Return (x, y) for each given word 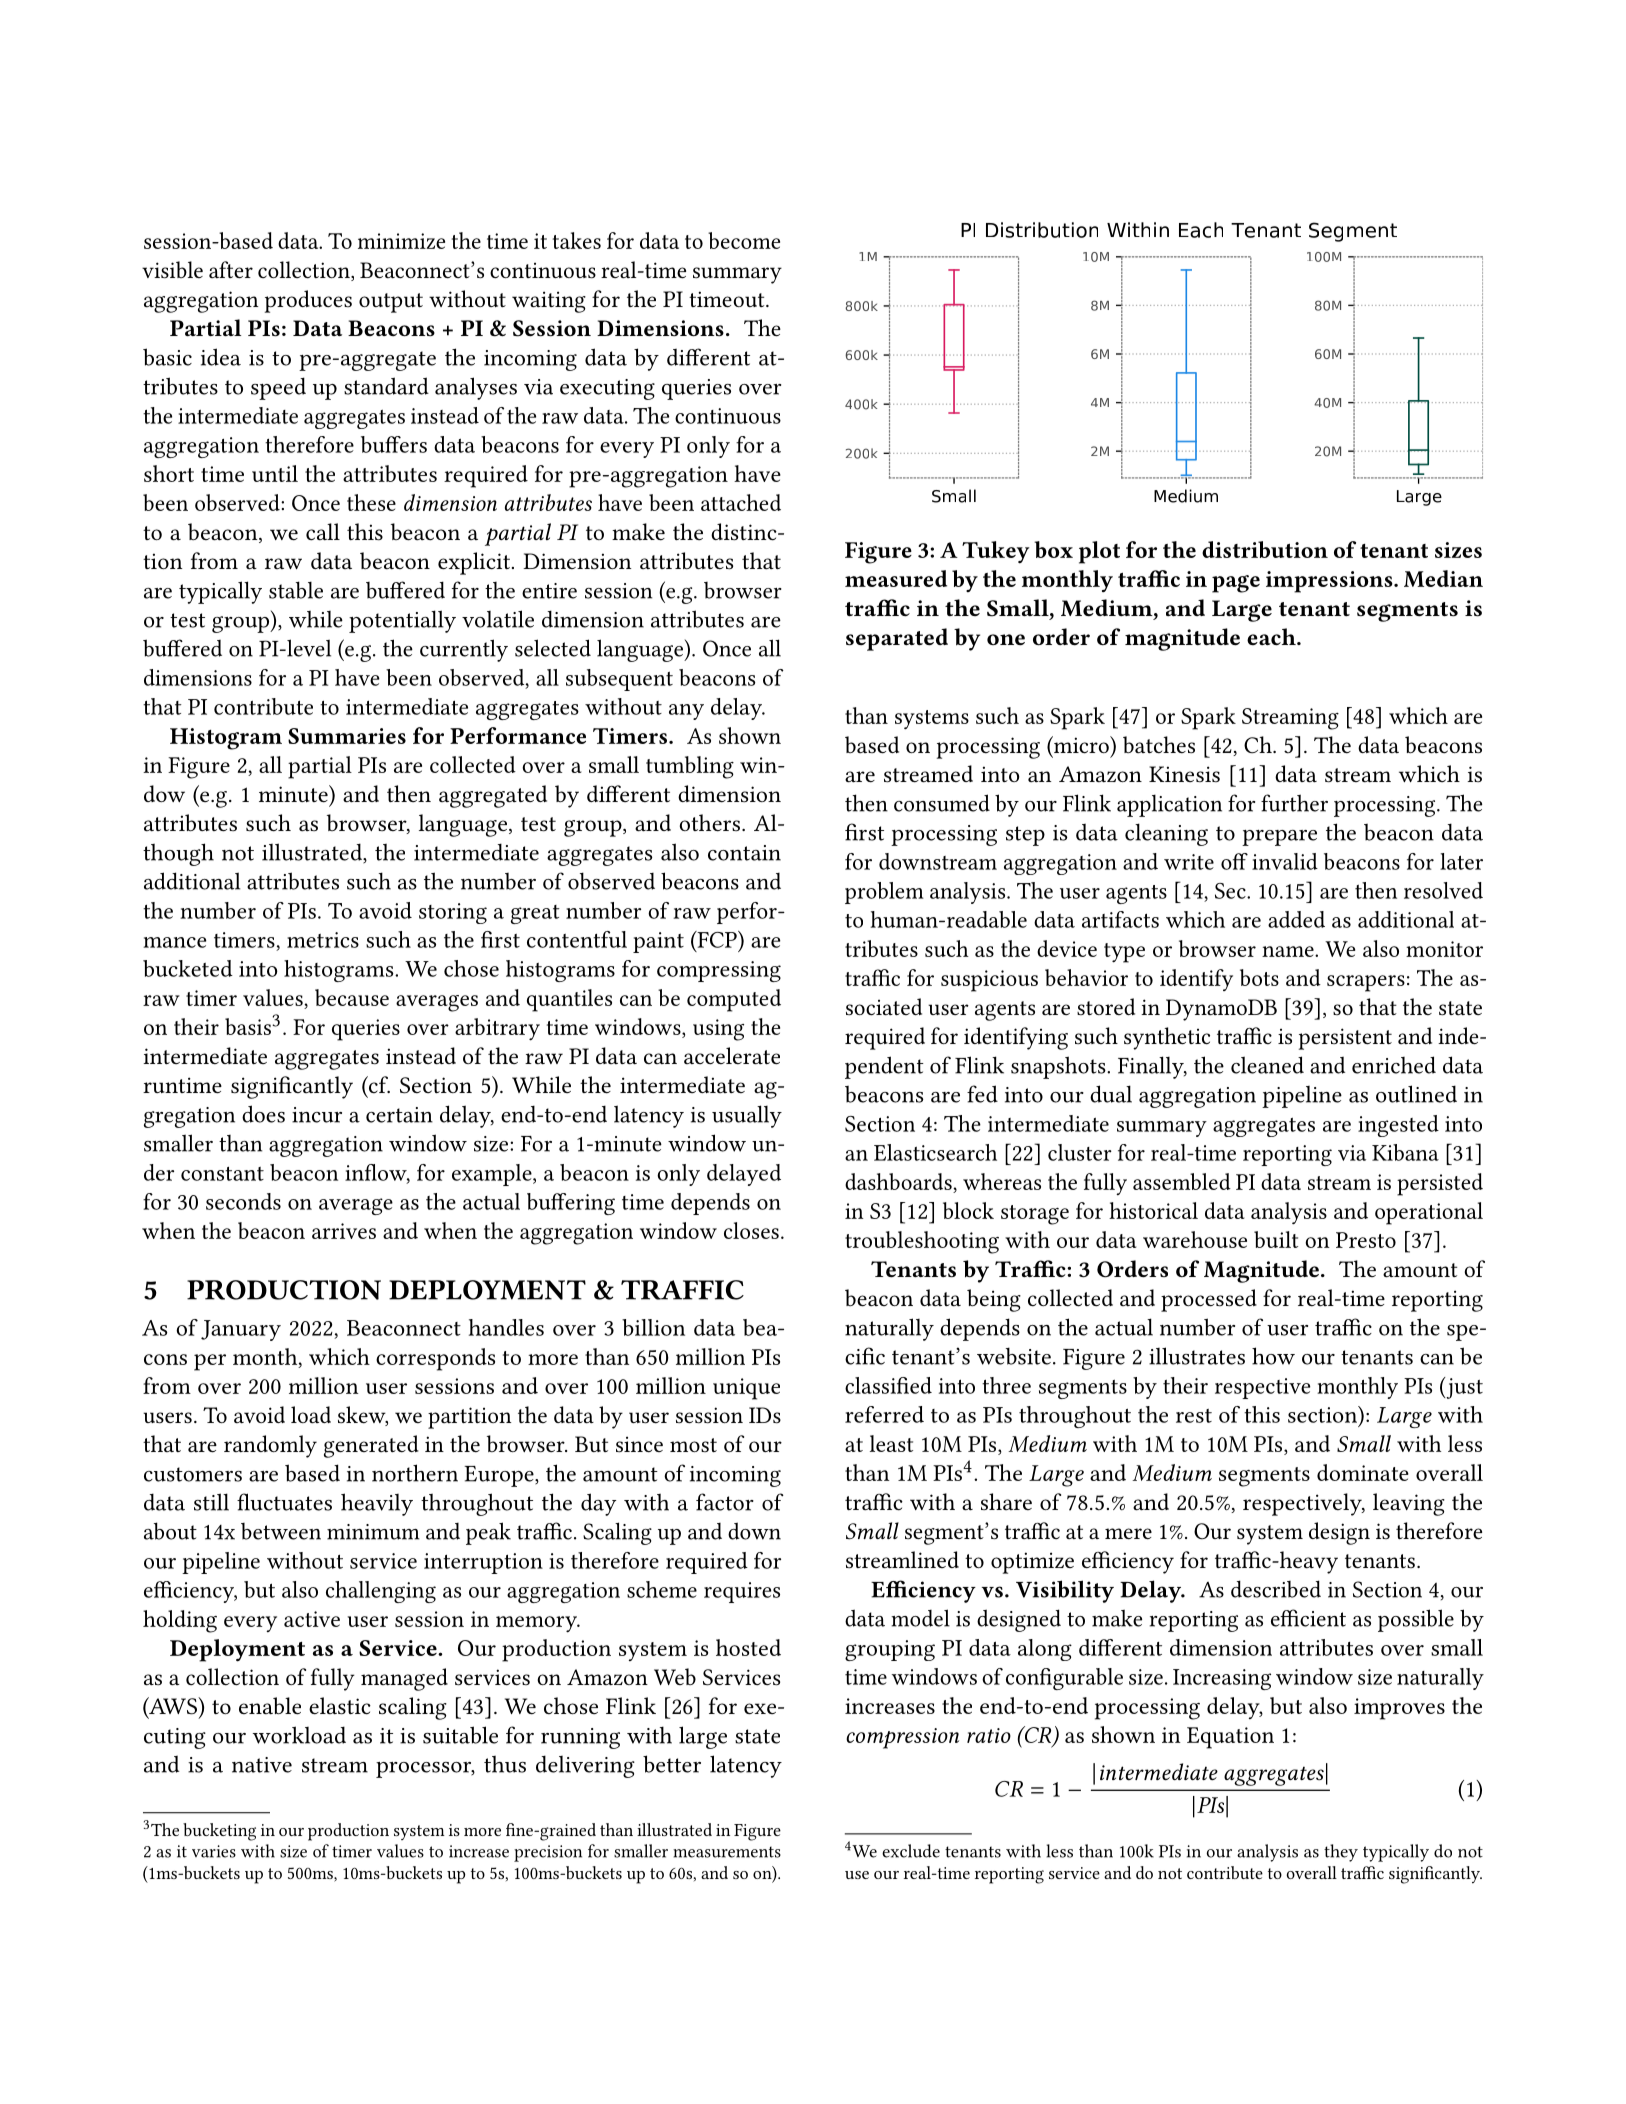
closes (751, 1230)
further (1294, 803)
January (241, 1330)
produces (308, 301)
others (711, 823)
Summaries (347, 736)
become (744, 240)
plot (1099, 552)
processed (1209, 1300)
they (1341, 1853)
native (262, 1765)
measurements (727, 1852)
